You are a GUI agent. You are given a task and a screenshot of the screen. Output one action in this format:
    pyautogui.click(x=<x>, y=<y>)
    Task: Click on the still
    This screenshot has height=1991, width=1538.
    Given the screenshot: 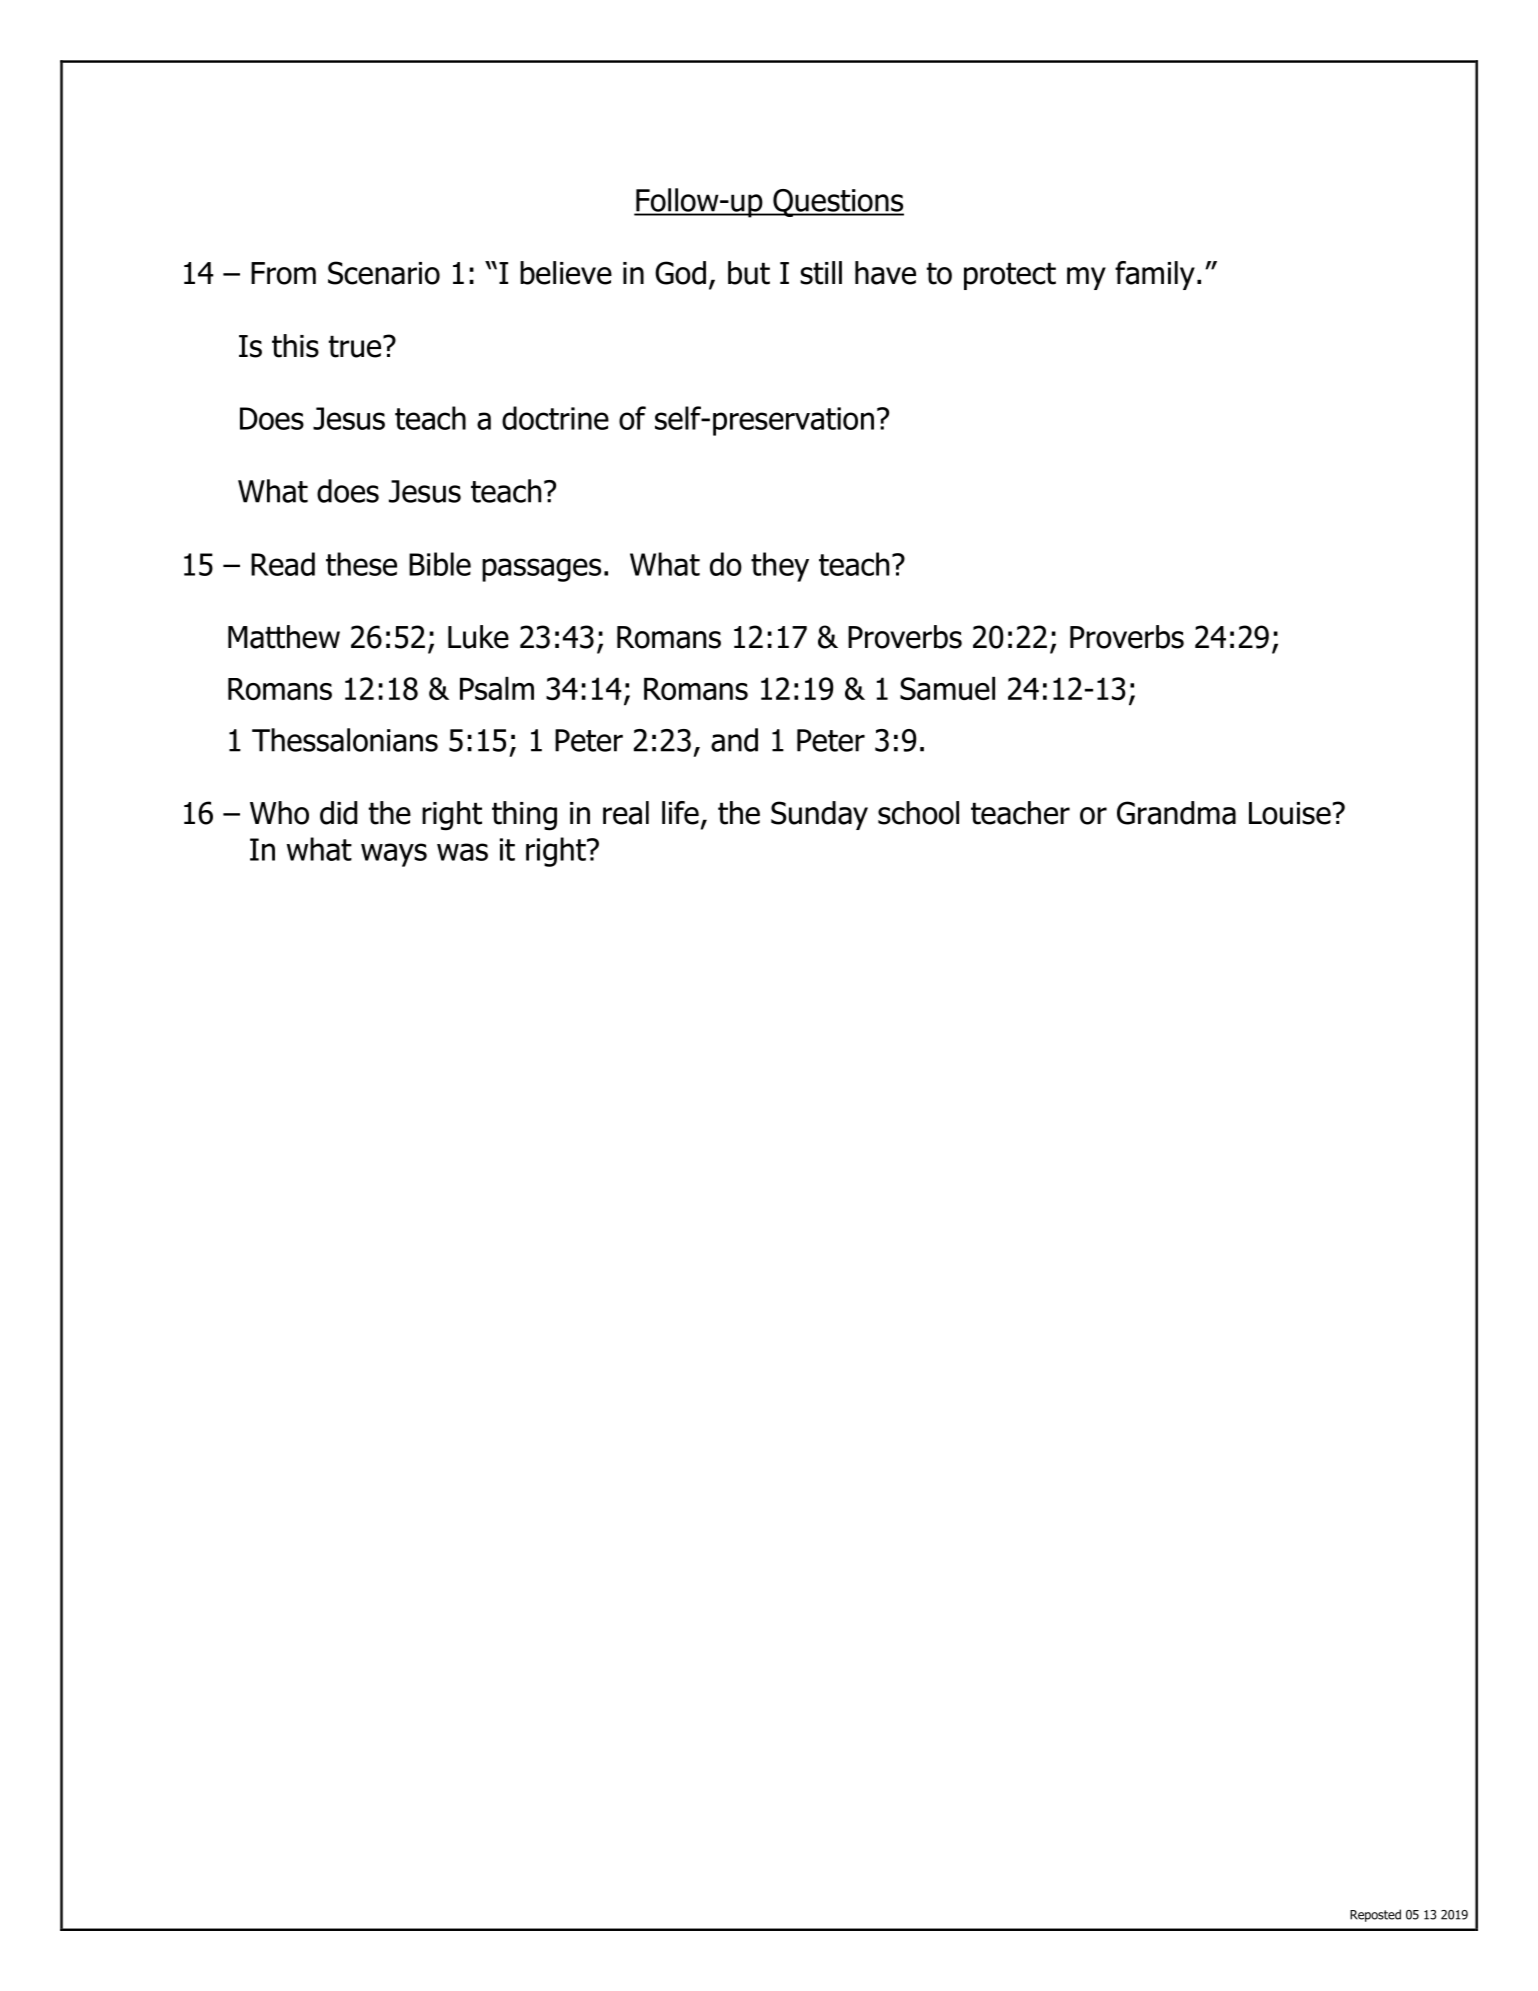 What is the action you would take?
    pyautogui.click(x=821, y=273)
